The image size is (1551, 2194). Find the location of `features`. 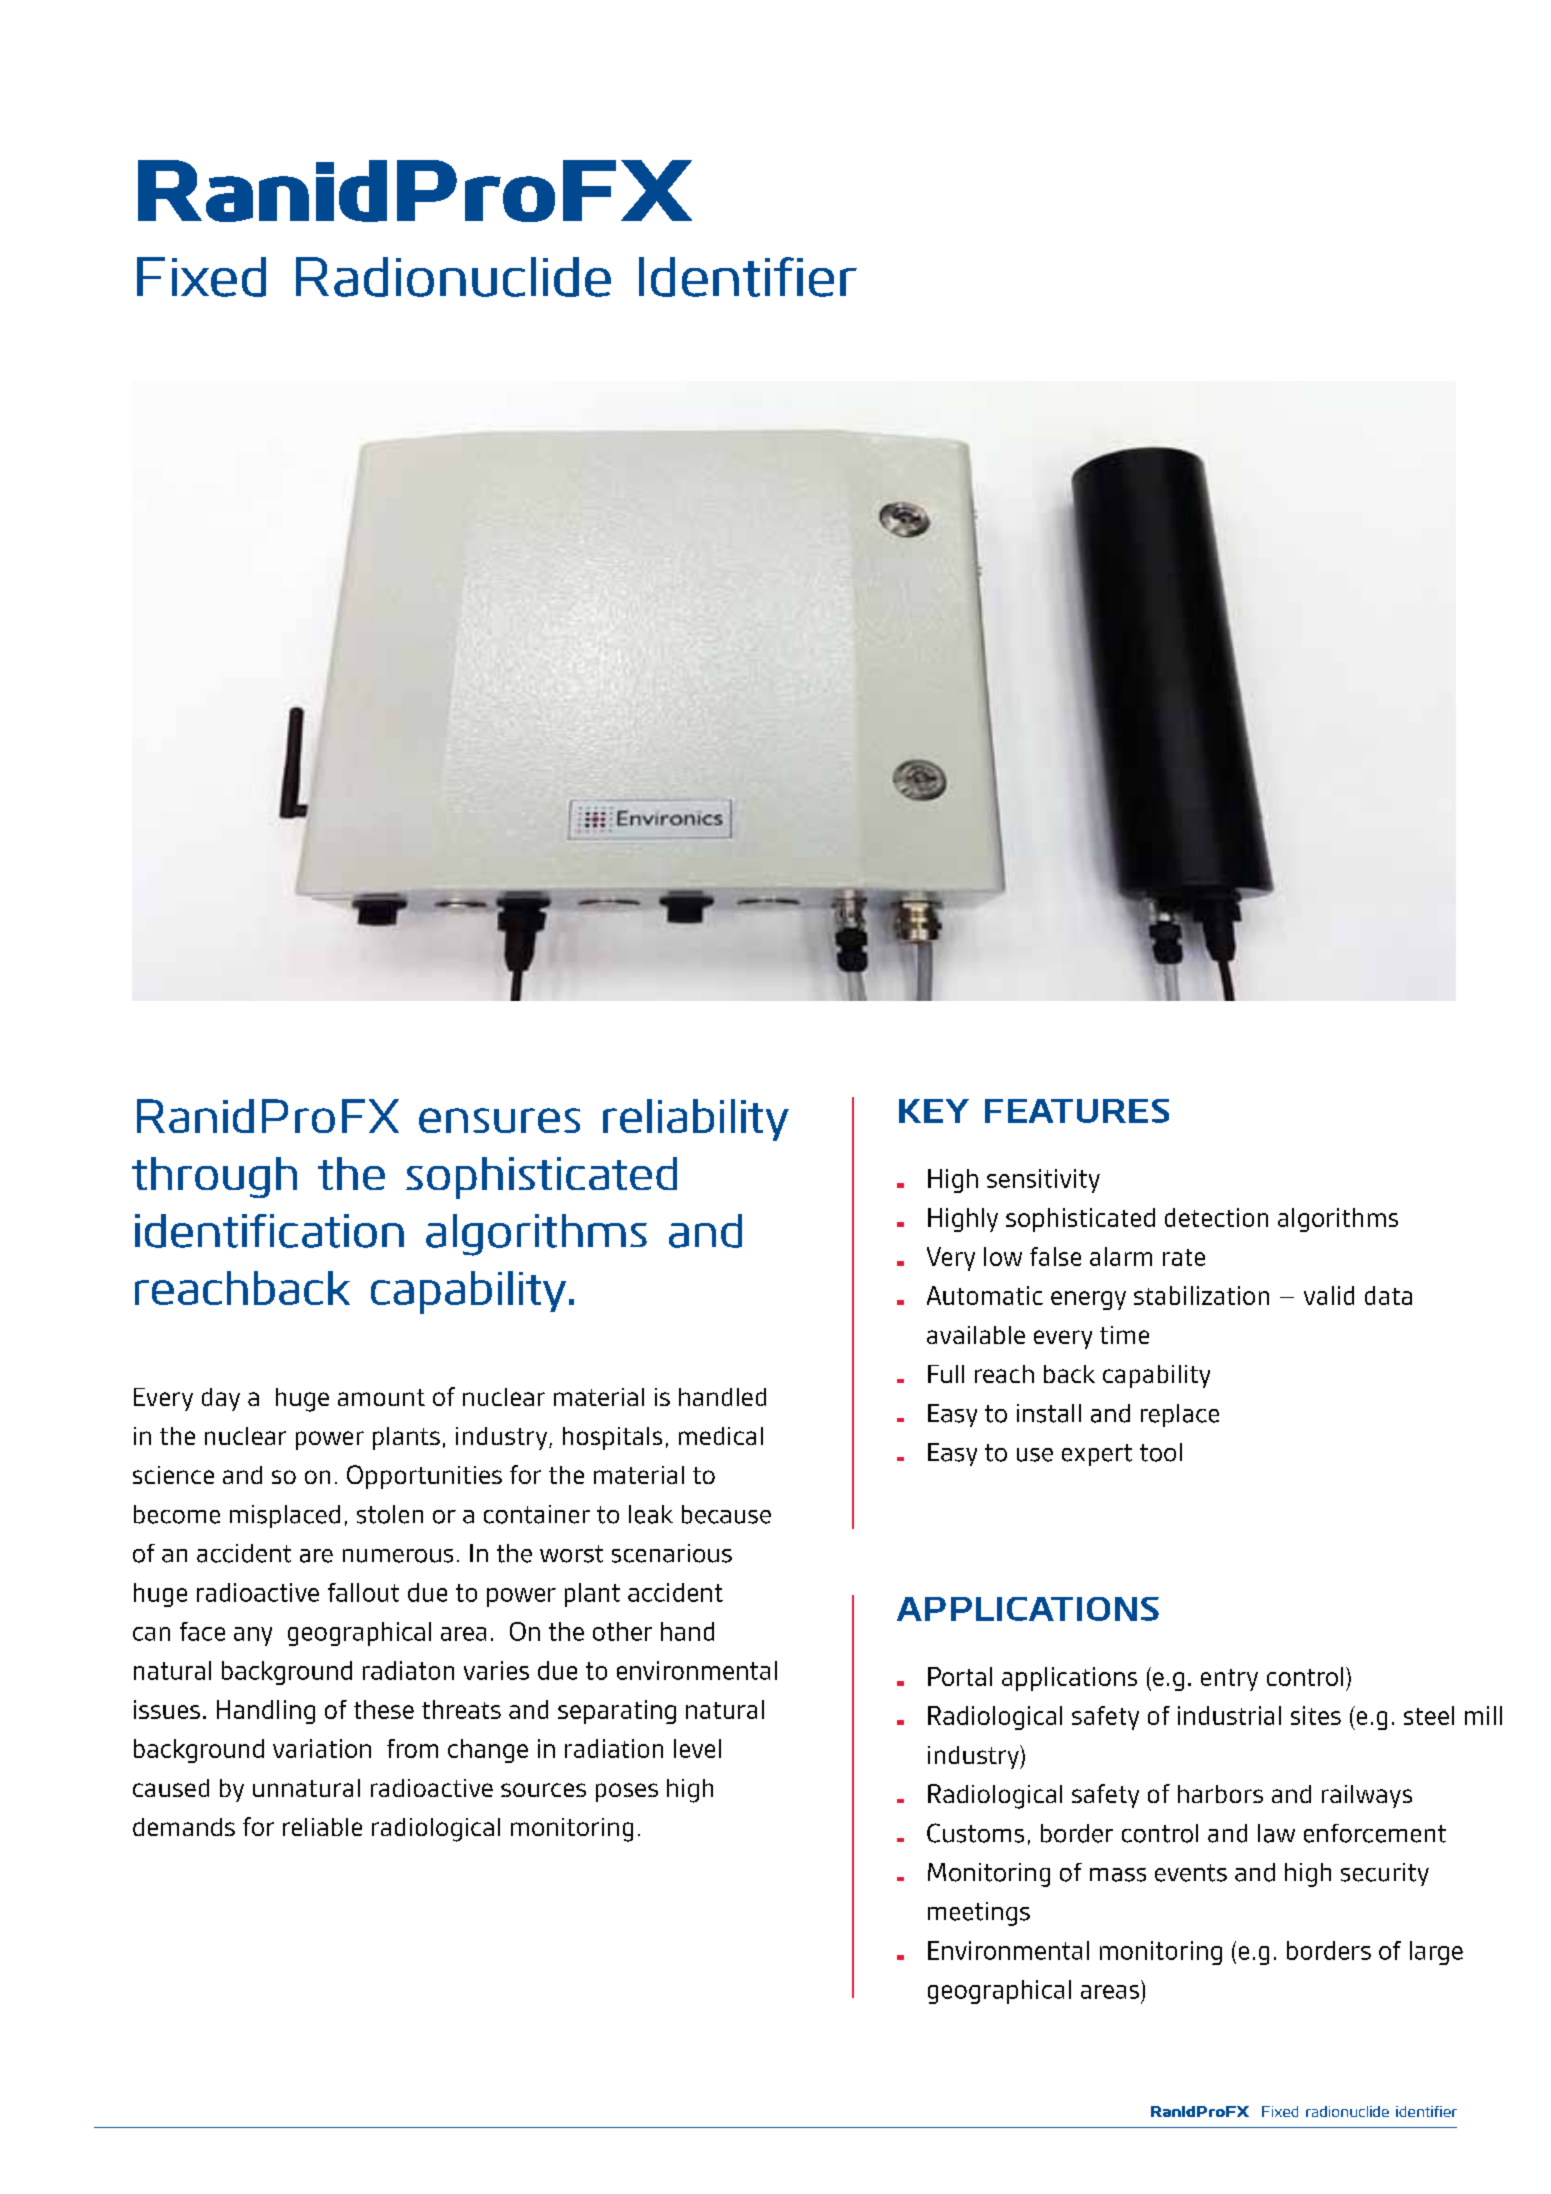

features is located at coordinates (1077, 1111).
